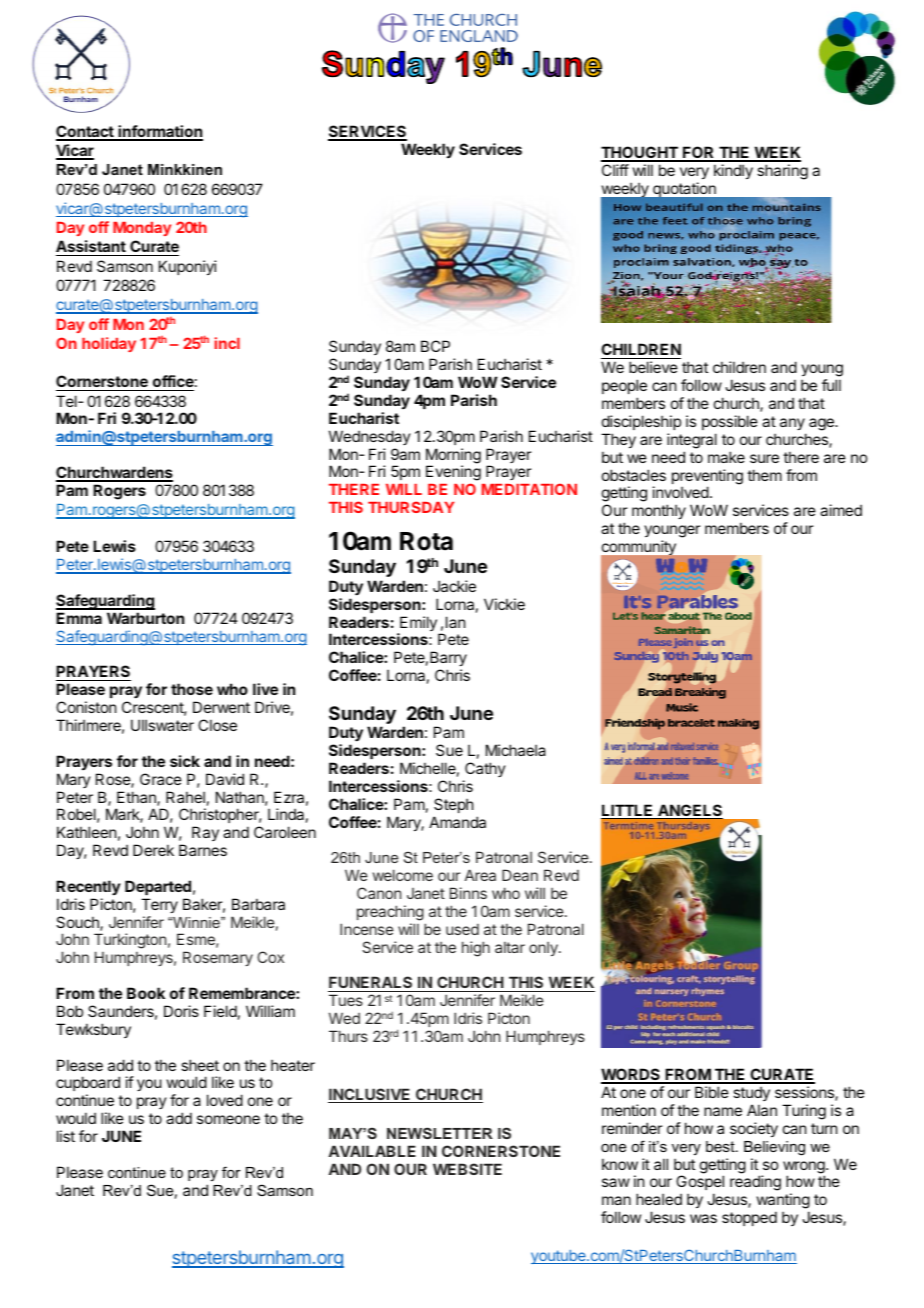 Image resolution: width=924 pixels, height=1308 pixels. Describe the element at coordinates (755, 1183) in the document. I see `reading` at that location.
